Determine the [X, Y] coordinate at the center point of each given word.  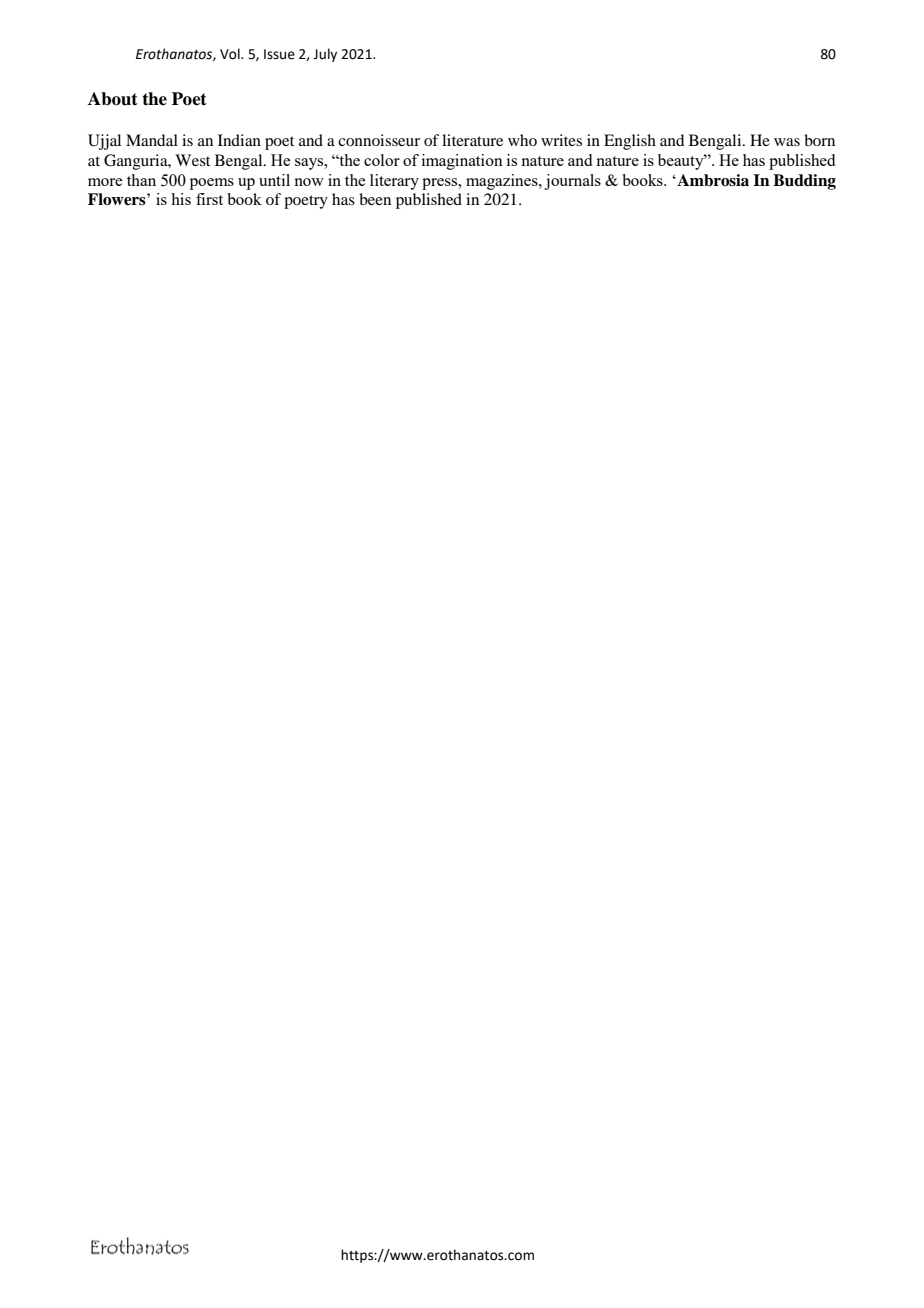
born [819, 140]
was [787, 142]
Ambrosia [712, 180]
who [522, 140]
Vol [231, 54]
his [181, 199]
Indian [239, 140]
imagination [462, 162]
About [113, 99]
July [325, 55]
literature [472, 140]
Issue [279, 54]
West [192, 160]
